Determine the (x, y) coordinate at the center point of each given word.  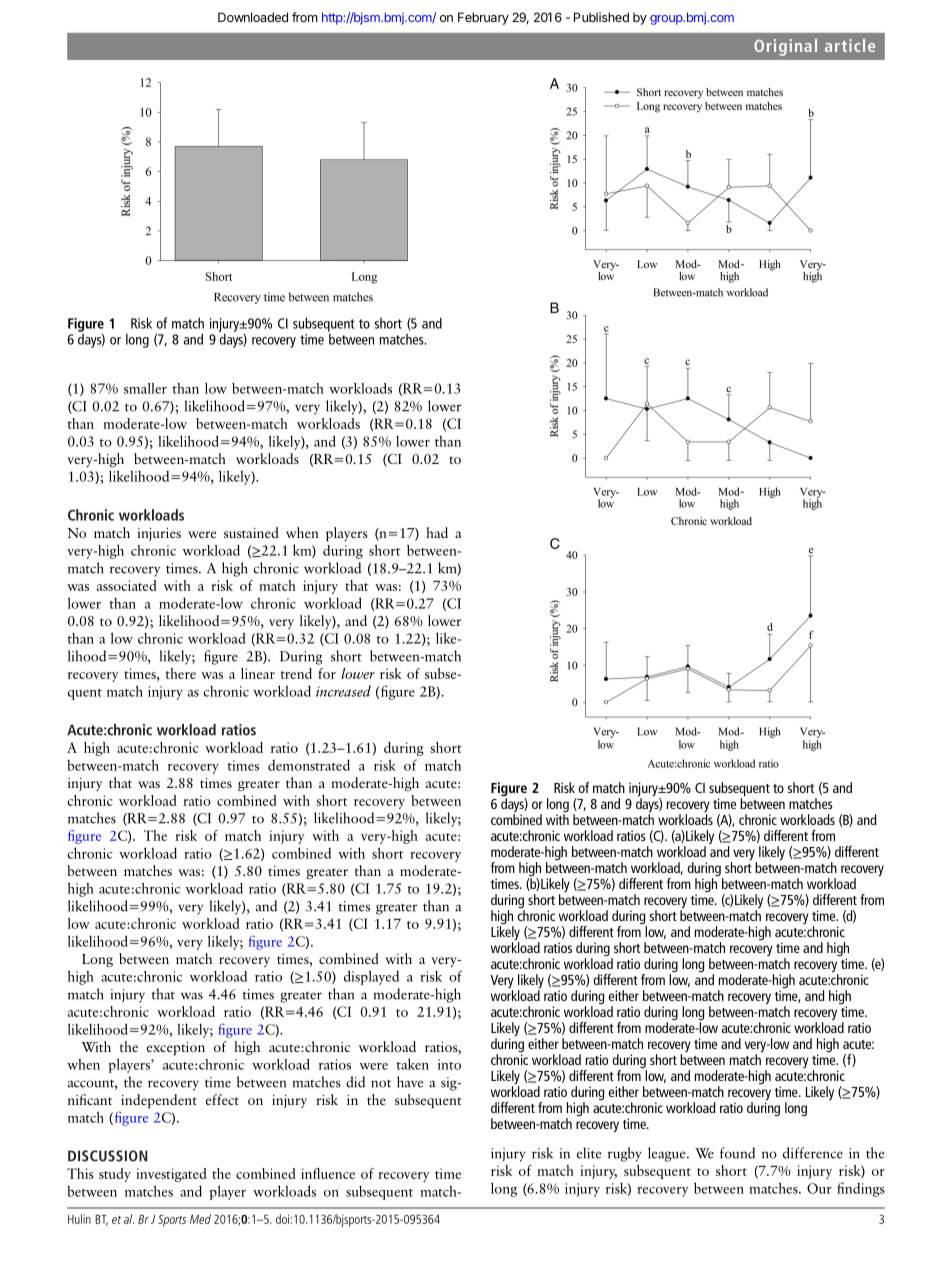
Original (785, 47)
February (483, 18)
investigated (171, 1175)
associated (127, 585)
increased (343, 691)
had (437, 532)
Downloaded (253, 17)
